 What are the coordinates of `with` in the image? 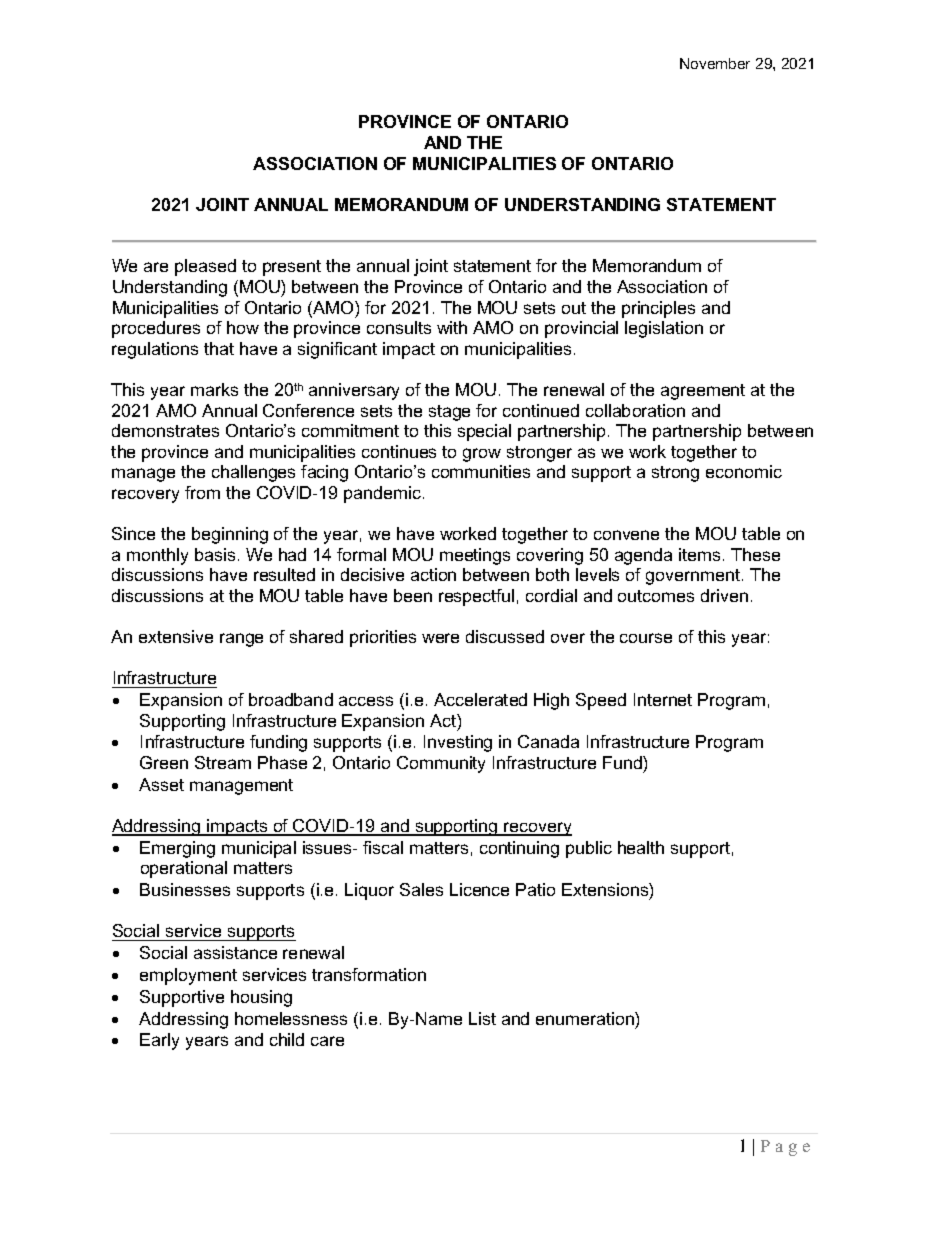 It's located at (452, 327).
